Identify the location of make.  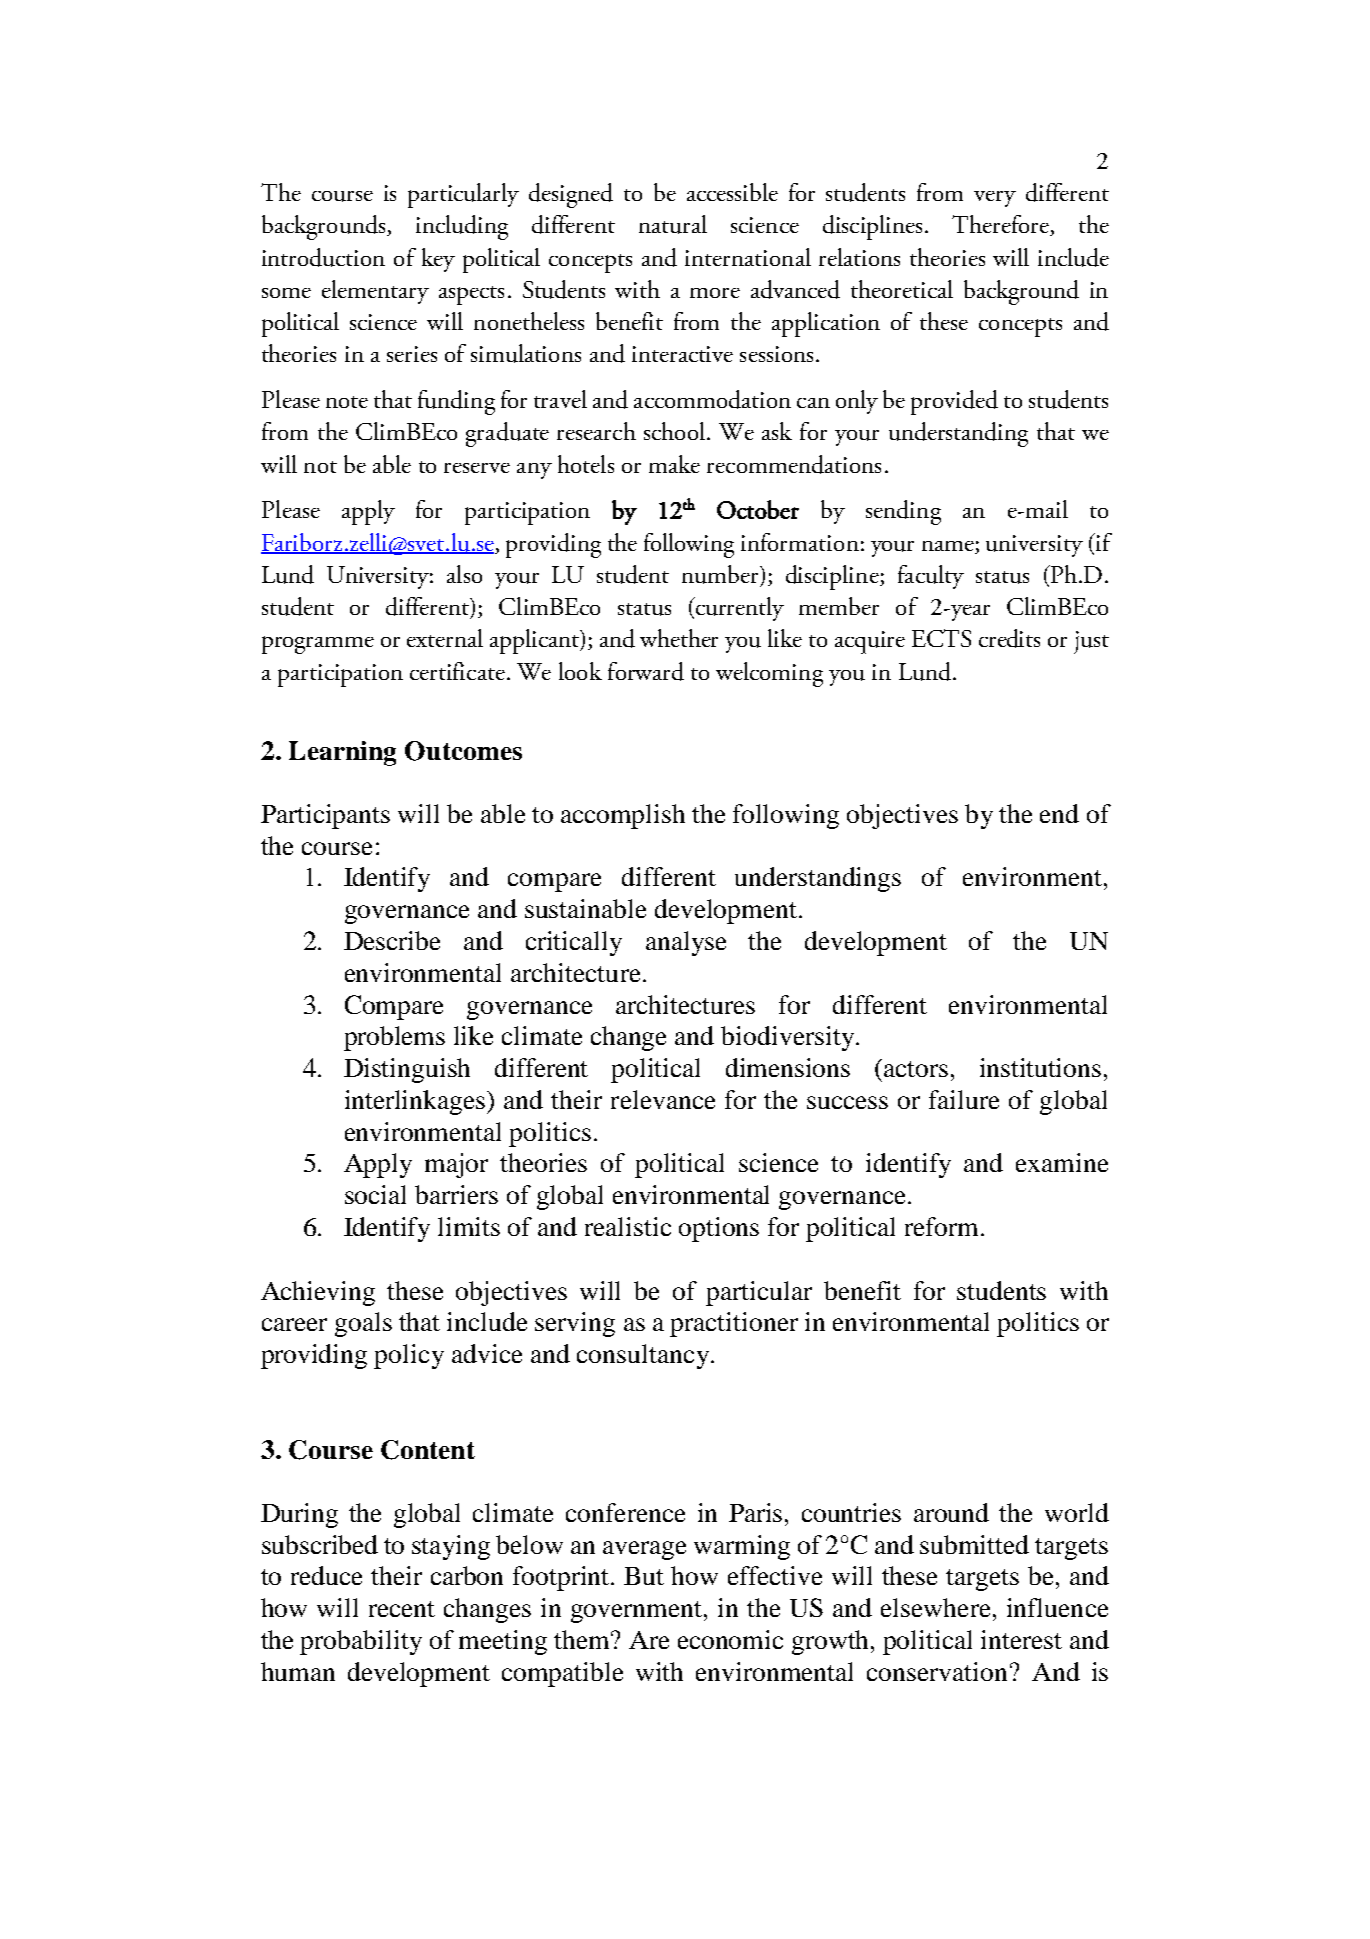
(674, 464).
